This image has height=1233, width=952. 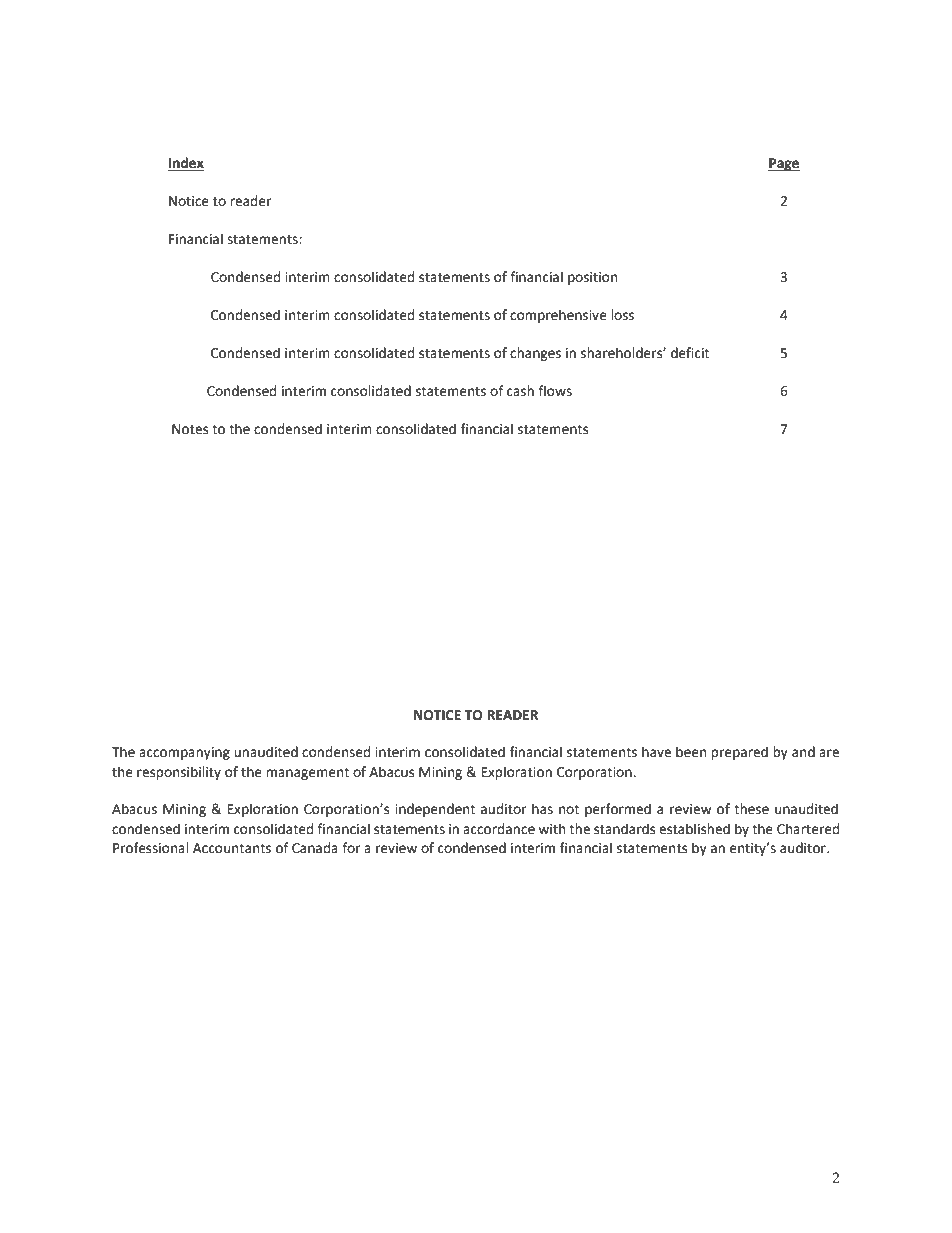 What do you see at coordinates (520, 391) in the image?
I see `cash` at bounding box center [520, 391].
